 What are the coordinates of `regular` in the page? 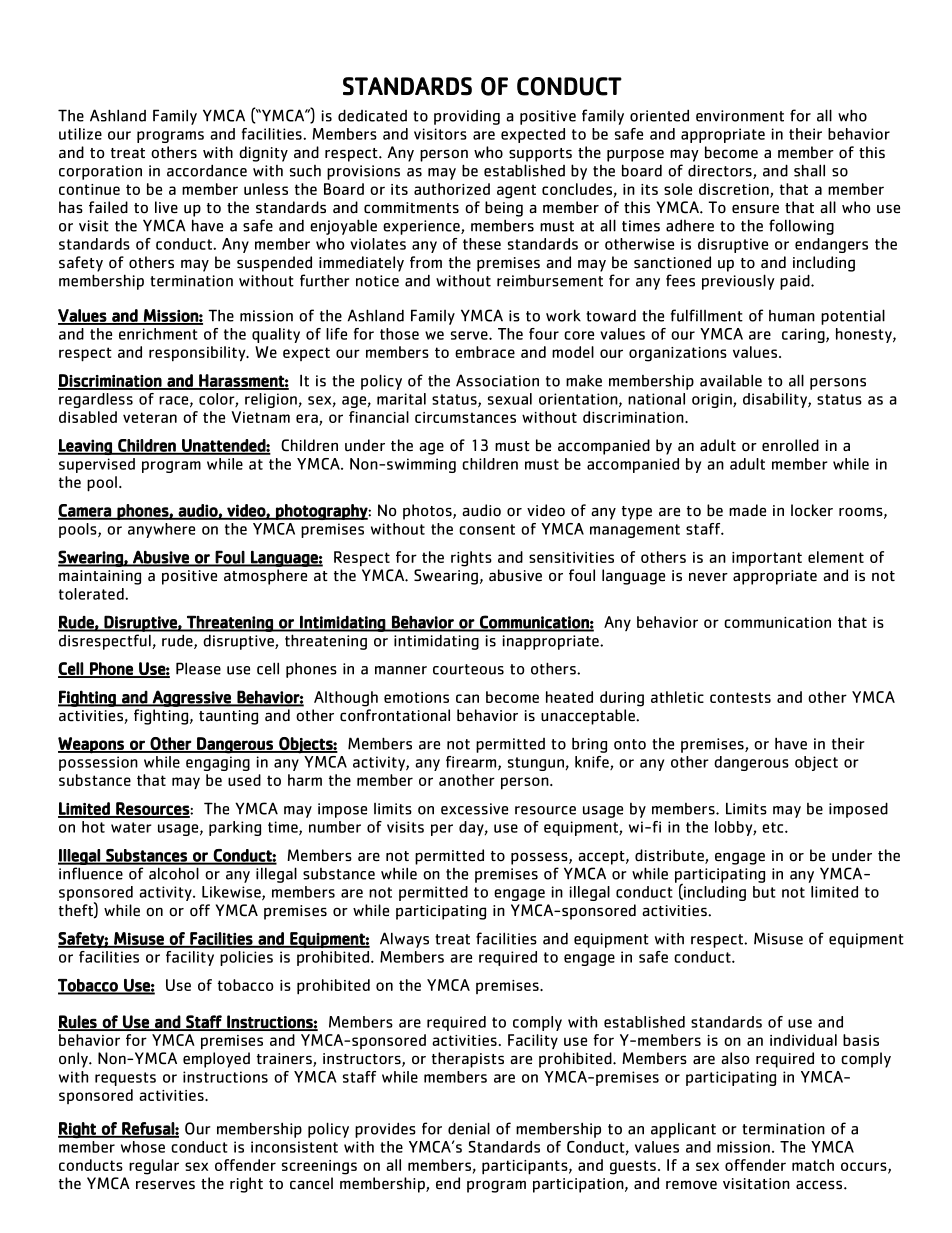 It's located at (154, 1167).
